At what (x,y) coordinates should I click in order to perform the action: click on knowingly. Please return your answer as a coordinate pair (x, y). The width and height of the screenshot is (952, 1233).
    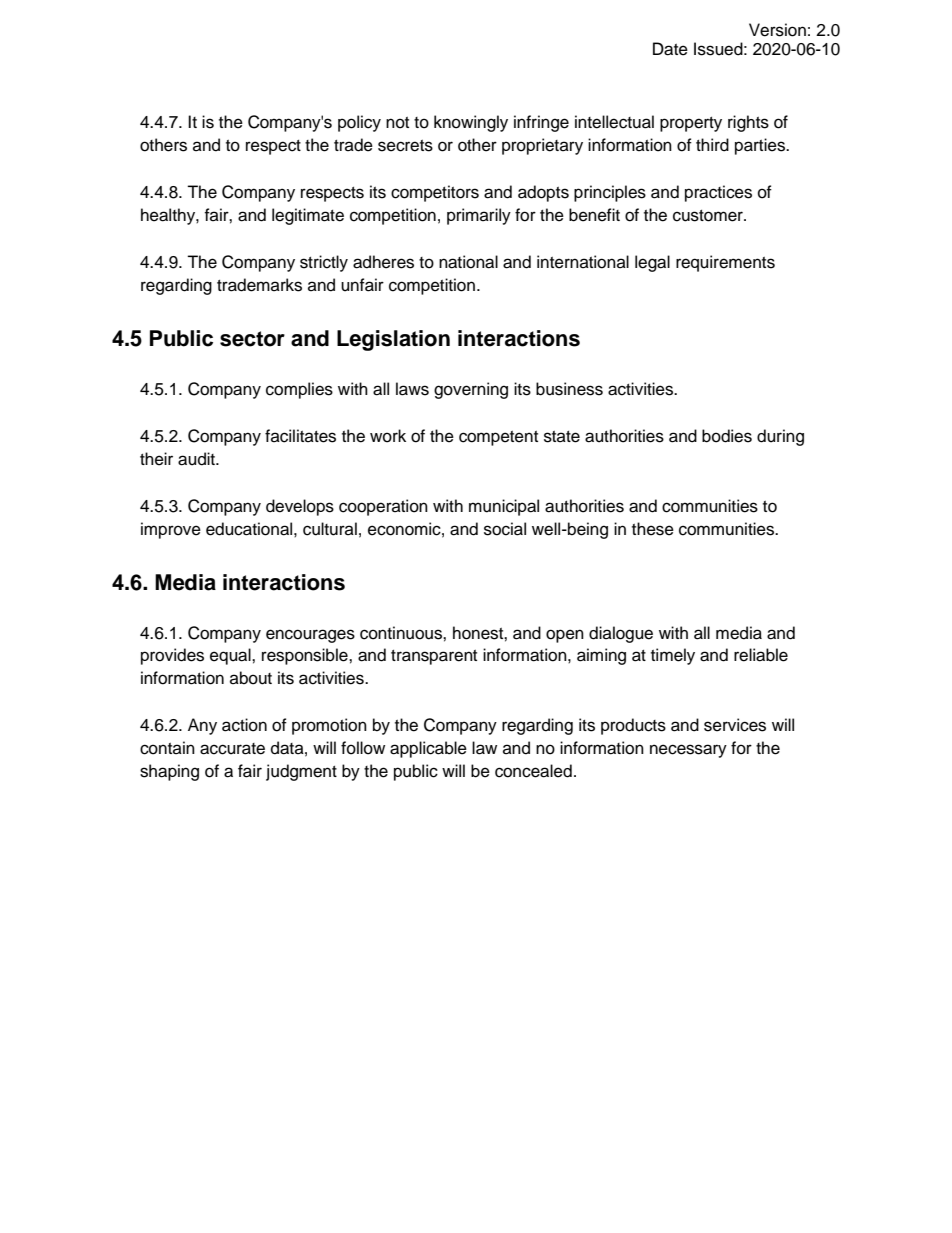
    Looking at the image, I should click on (471, 123).
